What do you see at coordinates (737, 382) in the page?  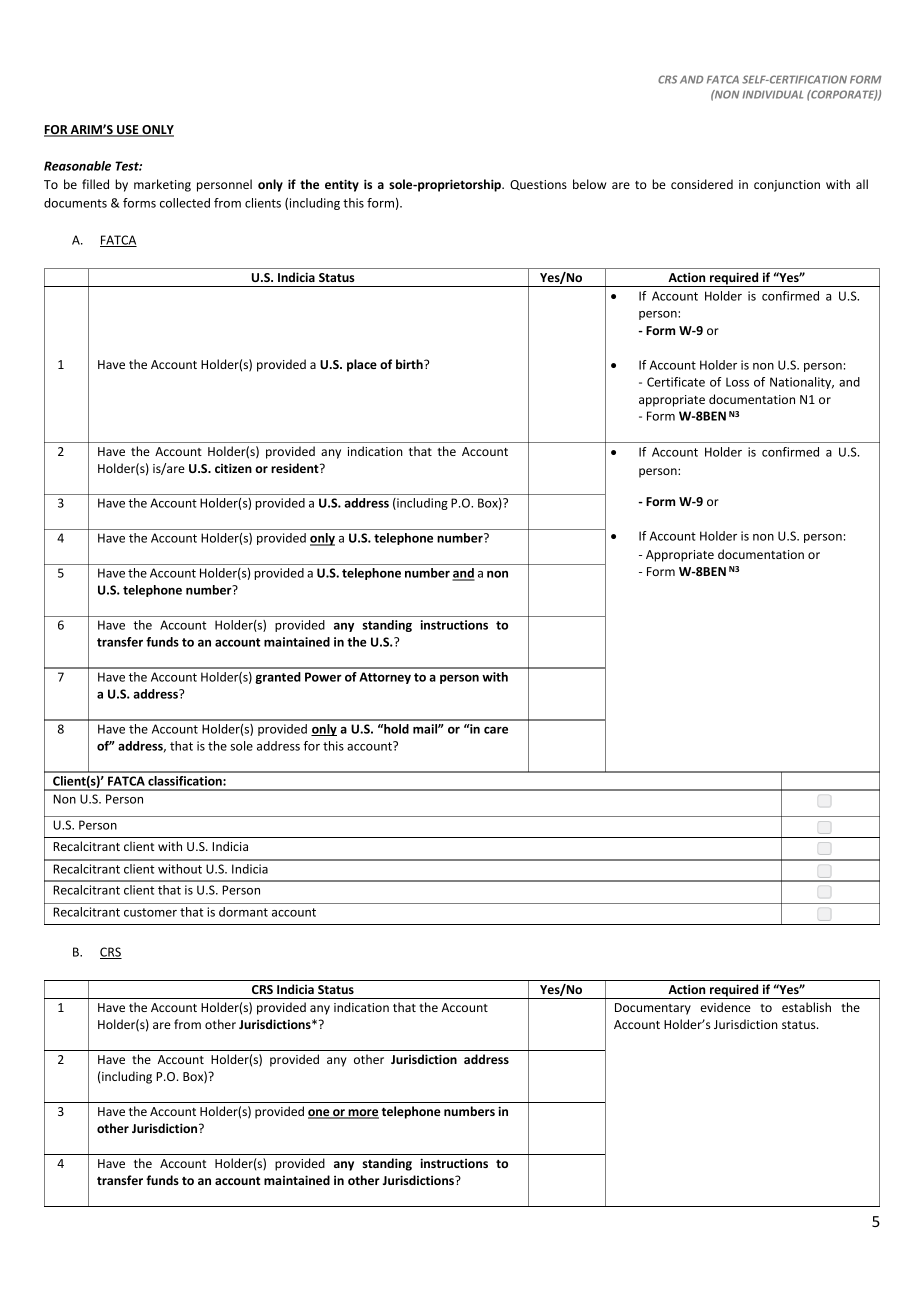 I see `Loss` at bounding box center [737, 382].
